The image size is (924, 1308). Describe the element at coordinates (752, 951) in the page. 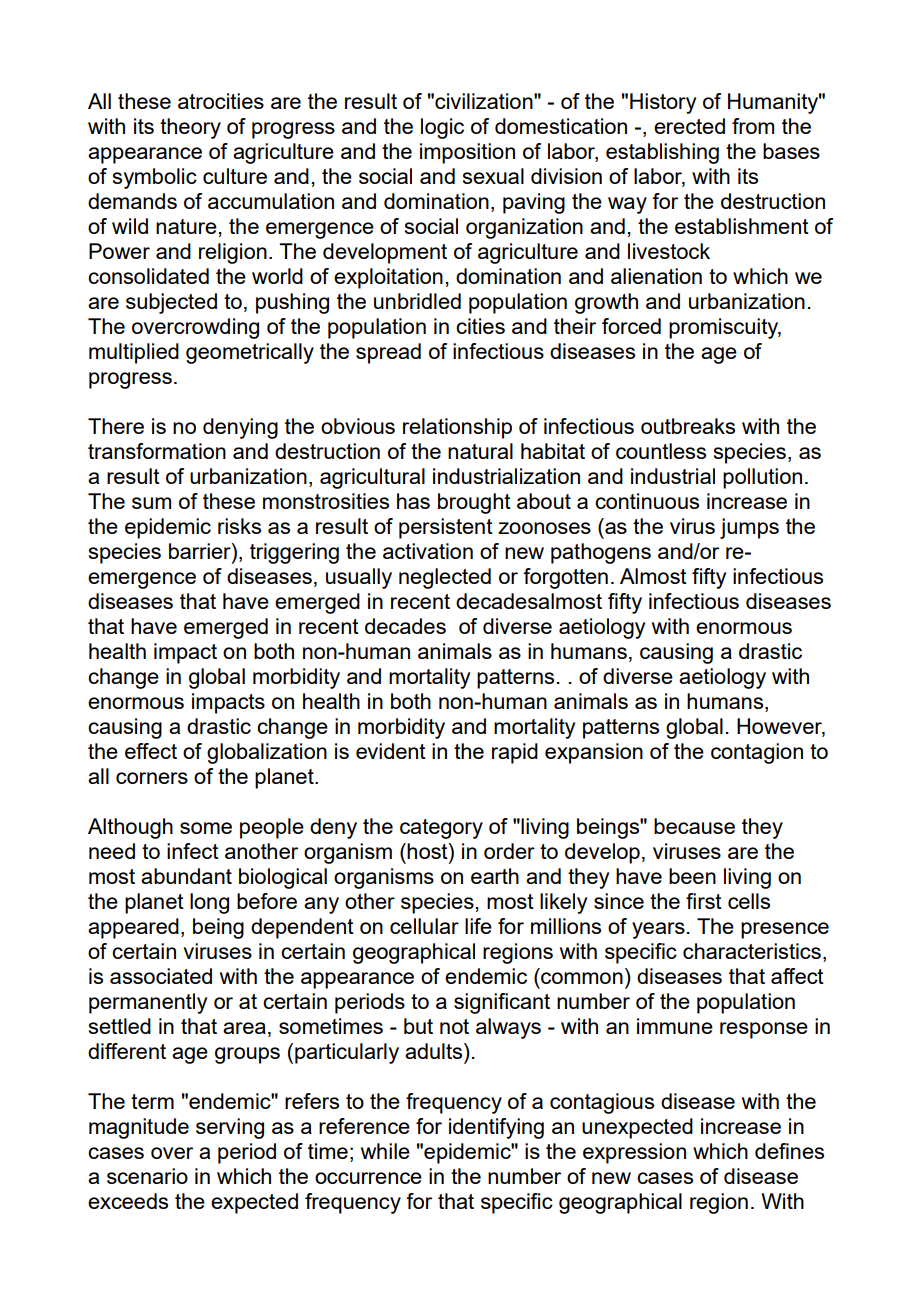

I see `characteristics` at that location.
